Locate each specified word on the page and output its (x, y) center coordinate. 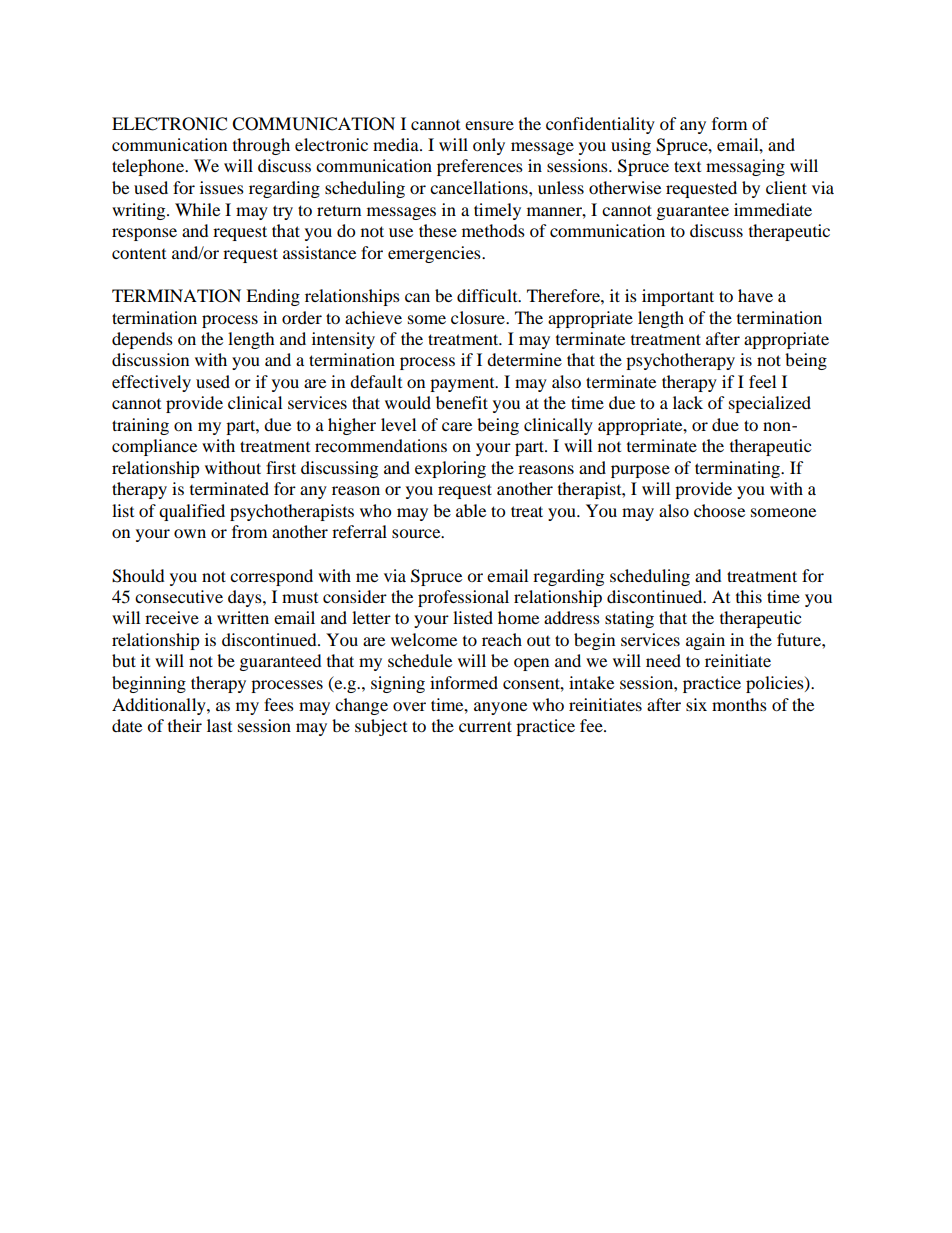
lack (688, 402)
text (687, 166)
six (696, 704)
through (261, 146)
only (489, 146)
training (140, 426)
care (457, 426)
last (219, 725)
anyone (500, 708)
